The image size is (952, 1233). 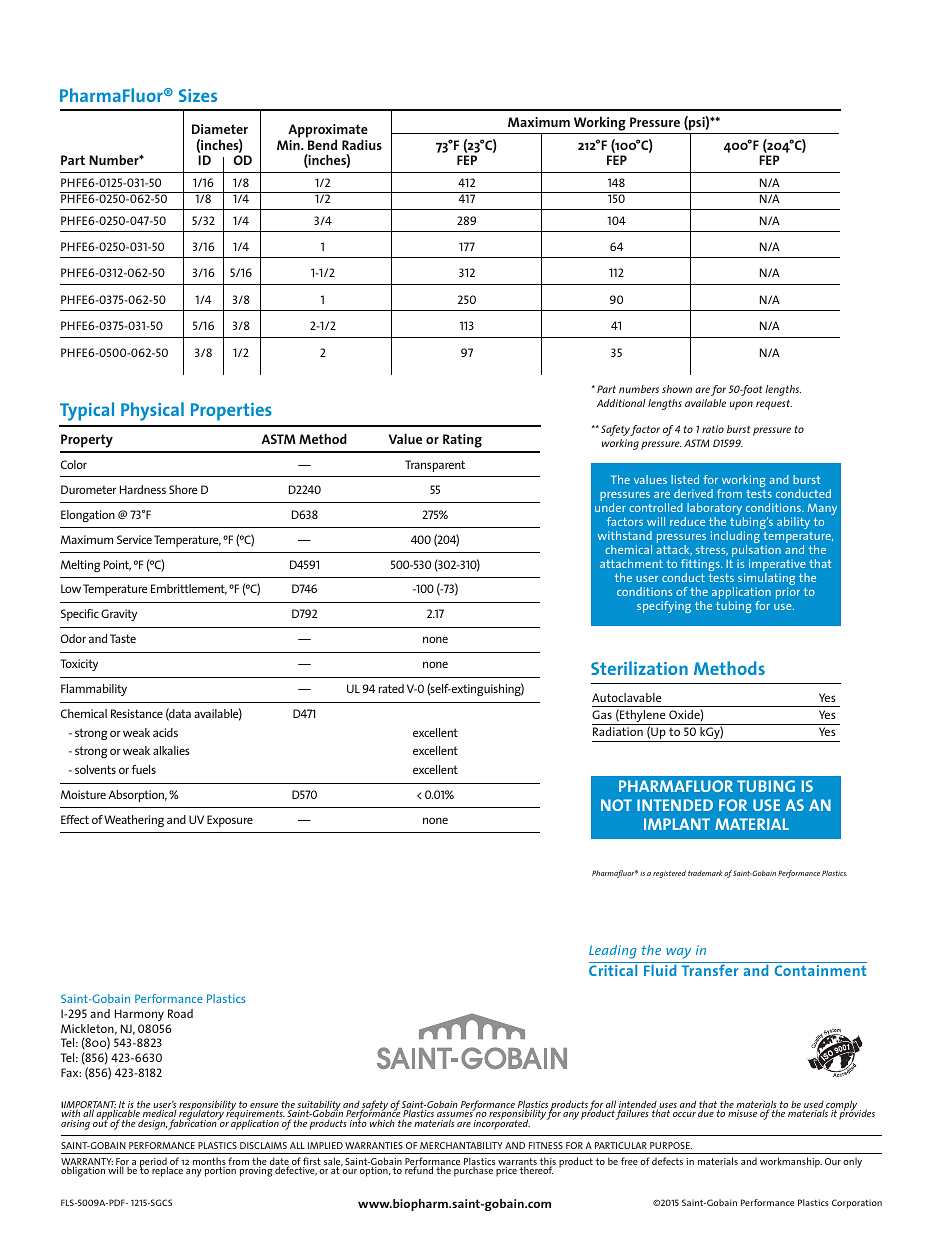 What do you see at coordinates (152, 1125) in the screenshot?
I see `design` at bounding box center [152, 1125].
